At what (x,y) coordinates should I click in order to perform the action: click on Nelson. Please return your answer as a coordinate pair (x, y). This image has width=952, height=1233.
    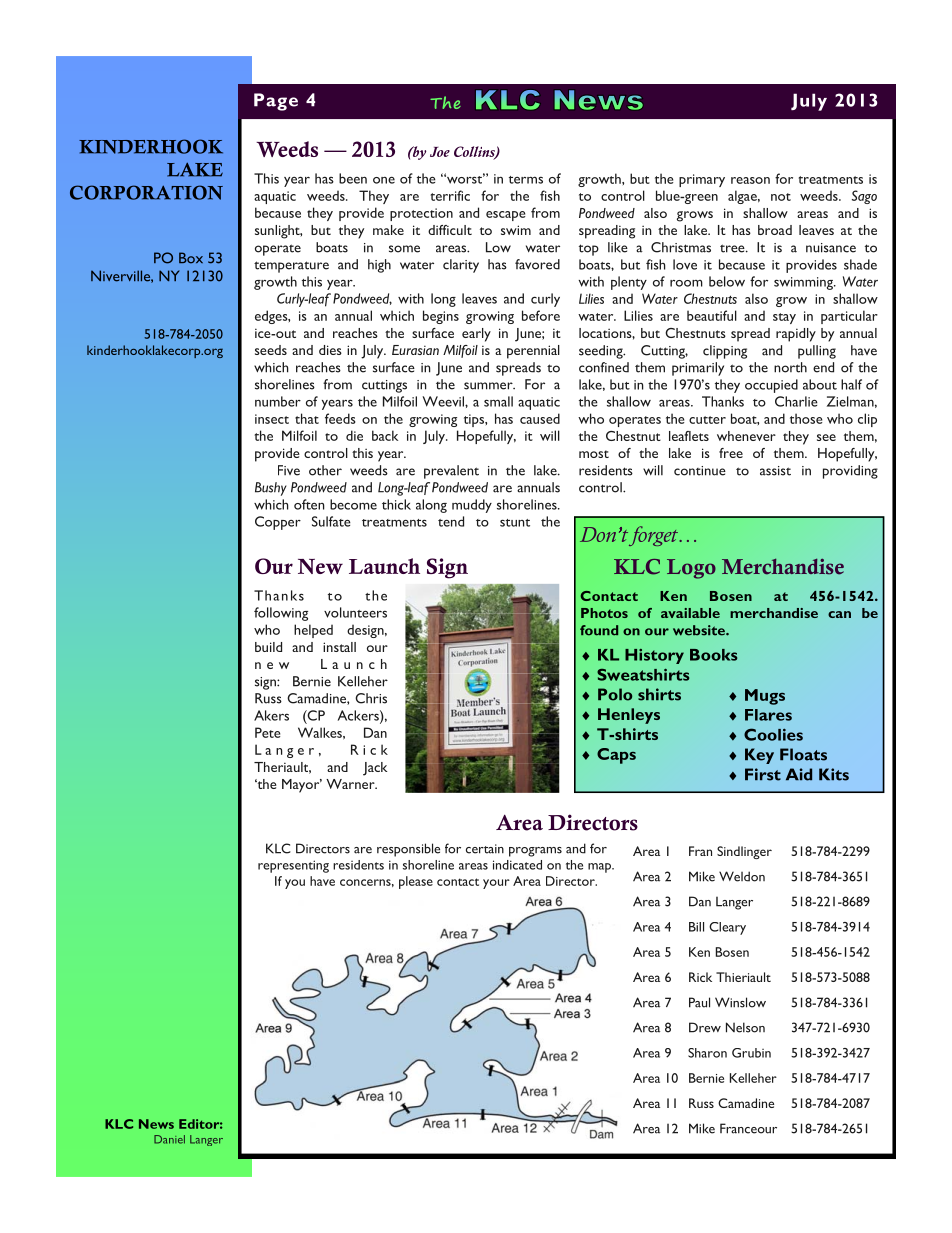
    Looking at the image, I should click on (745, 1027).
